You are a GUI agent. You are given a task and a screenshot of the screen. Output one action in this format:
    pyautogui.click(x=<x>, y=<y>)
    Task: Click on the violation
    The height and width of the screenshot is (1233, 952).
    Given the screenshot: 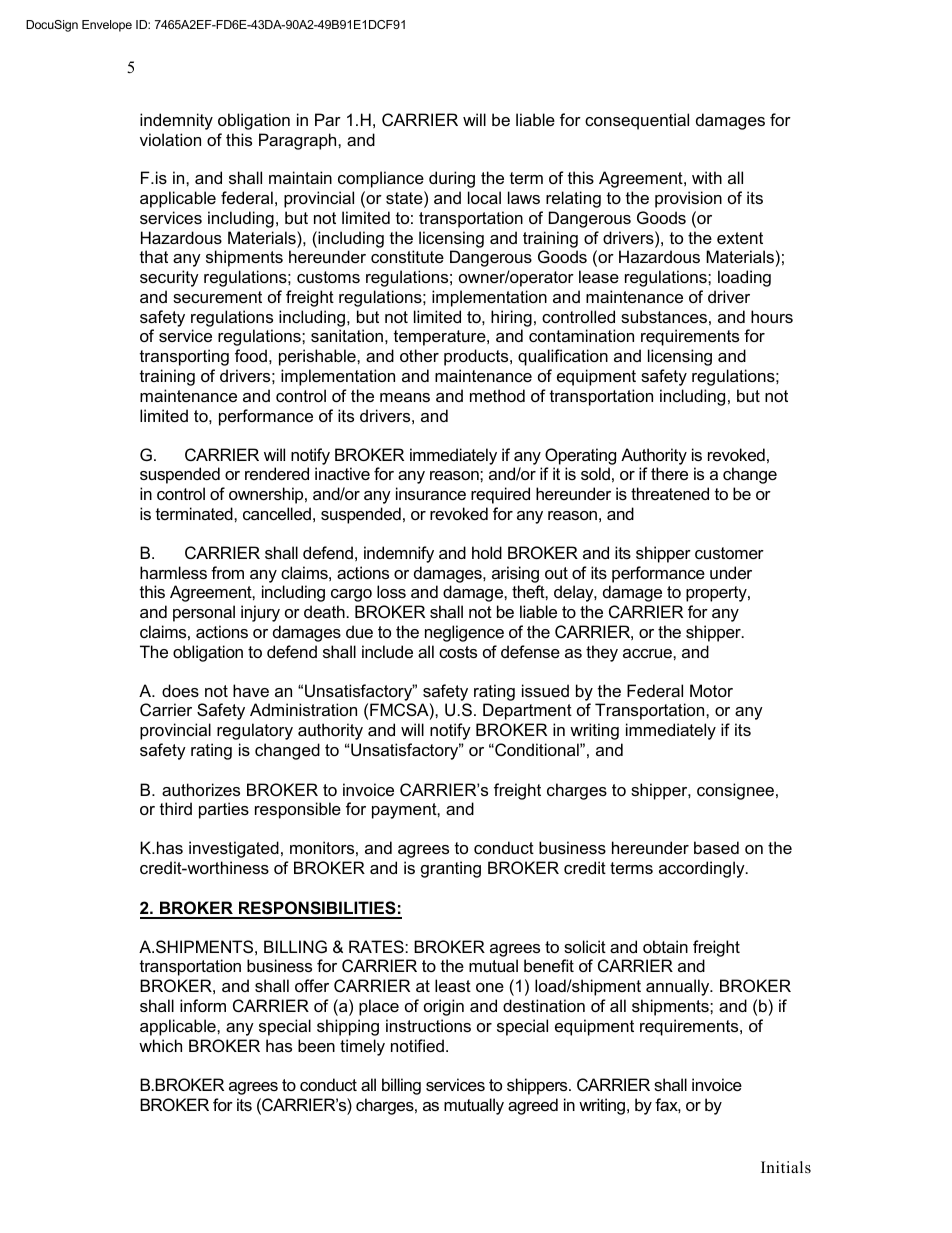 What is the action you would take?
    pyautogui.click(x=170, y=139)
